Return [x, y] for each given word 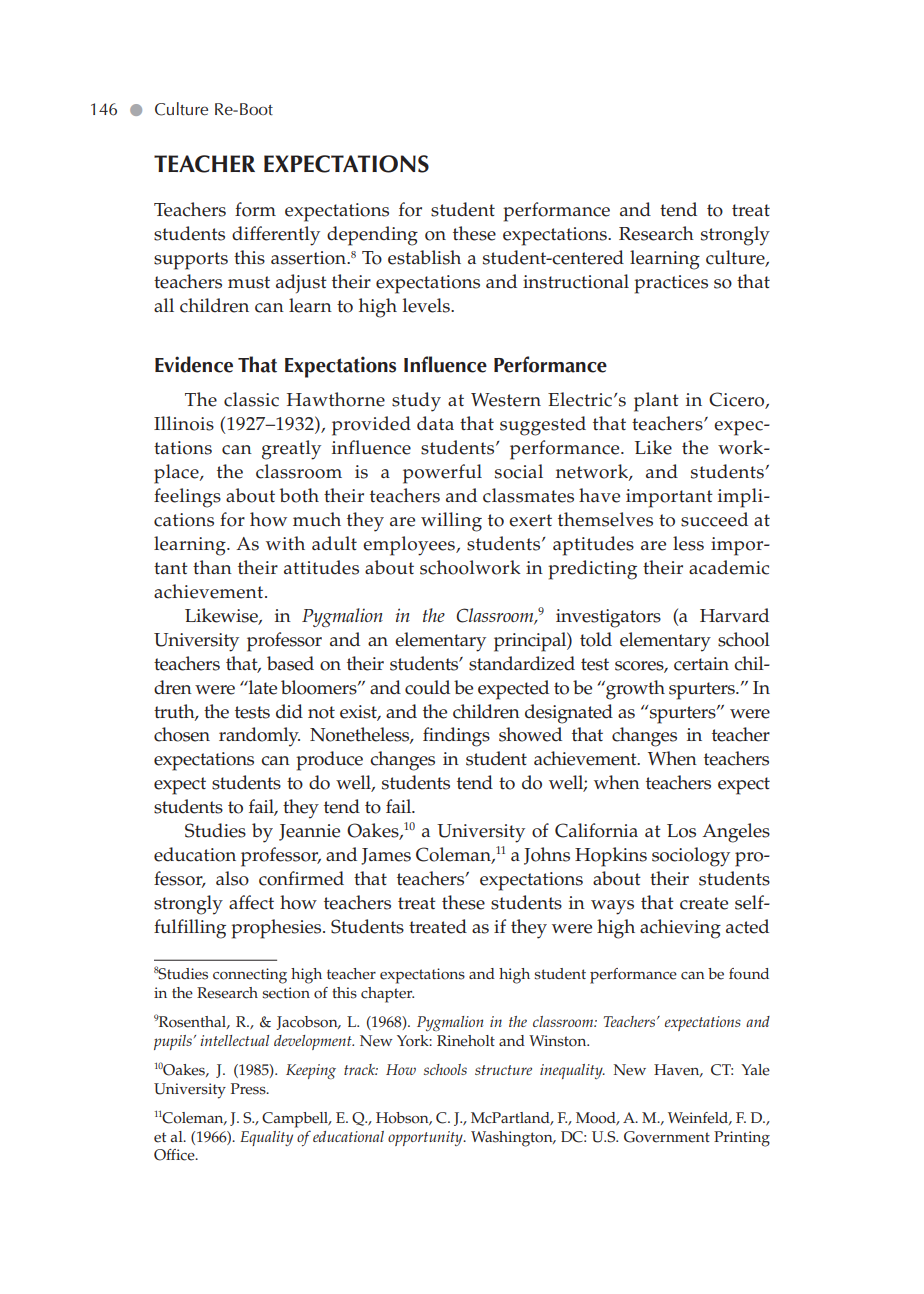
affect [251, 902]
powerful [442, 474]
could [427, 687]
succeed [714, 519]
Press [249, 1089]
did [289, 711]
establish [424, 257]
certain [701, 664]
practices [671, 284]
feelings [187, 498]
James [386, 856]
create [704, 903]
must [249, 282]
